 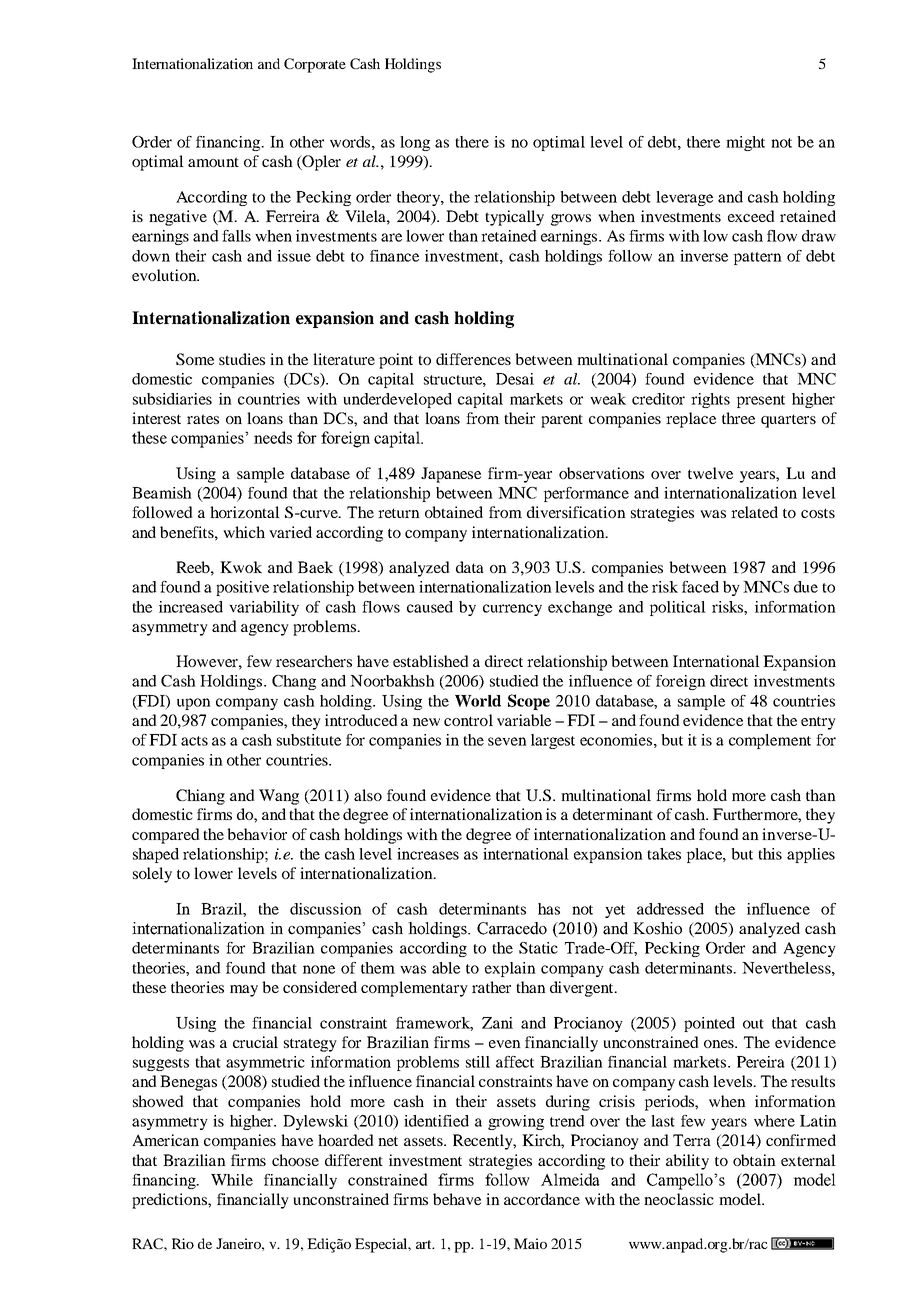 I want to click on World, so click(x=478, y=701).
